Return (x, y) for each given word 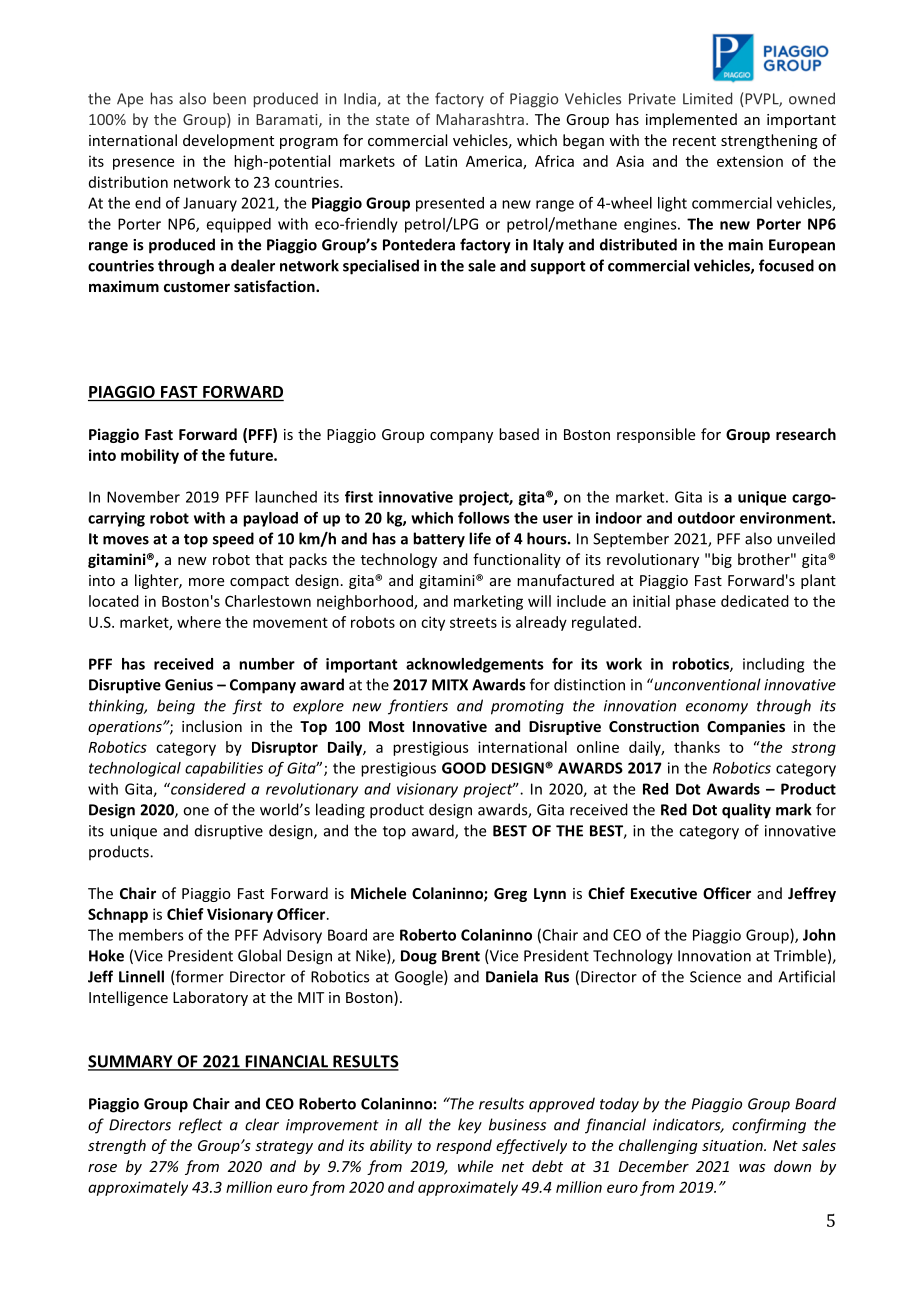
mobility (150, 456)
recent (694, 141)
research (806, 434)
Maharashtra (480, 119)
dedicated (755, 601)
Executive (664, 893)
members (151, 935)
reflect (201, 1126)
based (519, 434)
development (228, 141)
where (199, 622)
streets (473, 622)
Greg (510, 895)
